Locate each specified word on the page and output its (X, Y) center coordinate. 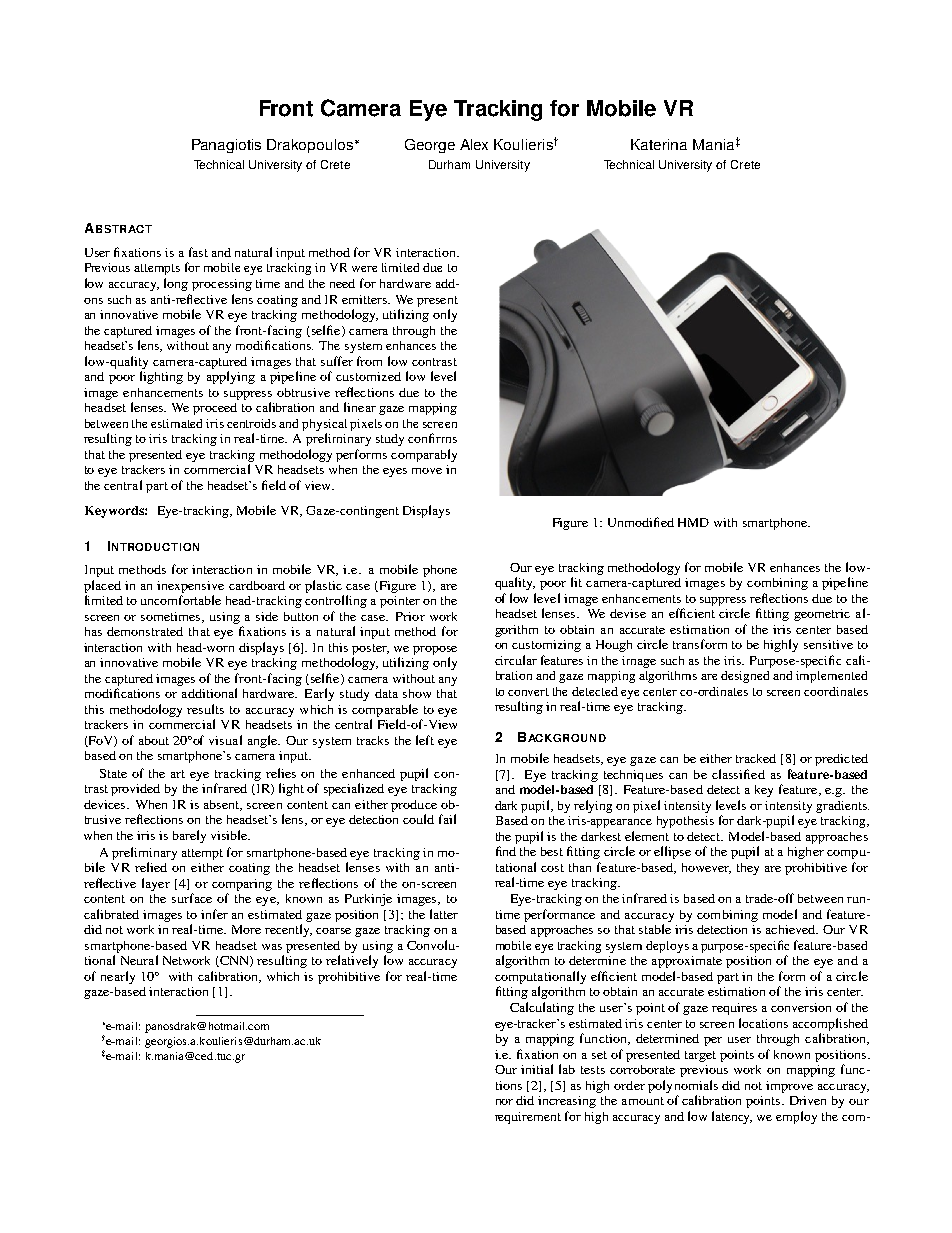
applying (231, 377)
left (425, 740)
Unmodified (641, 522)
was (272, 947)
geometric (822, 615)
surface (192, 898)
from (369, 361)
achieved (791, 929)
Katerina (659, 144)
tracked (756, 758)
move (427, 471)
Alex (474, 144)
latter (444, 914)
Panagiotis (226, 146)
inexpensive (190, 587)
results (205, 709)
